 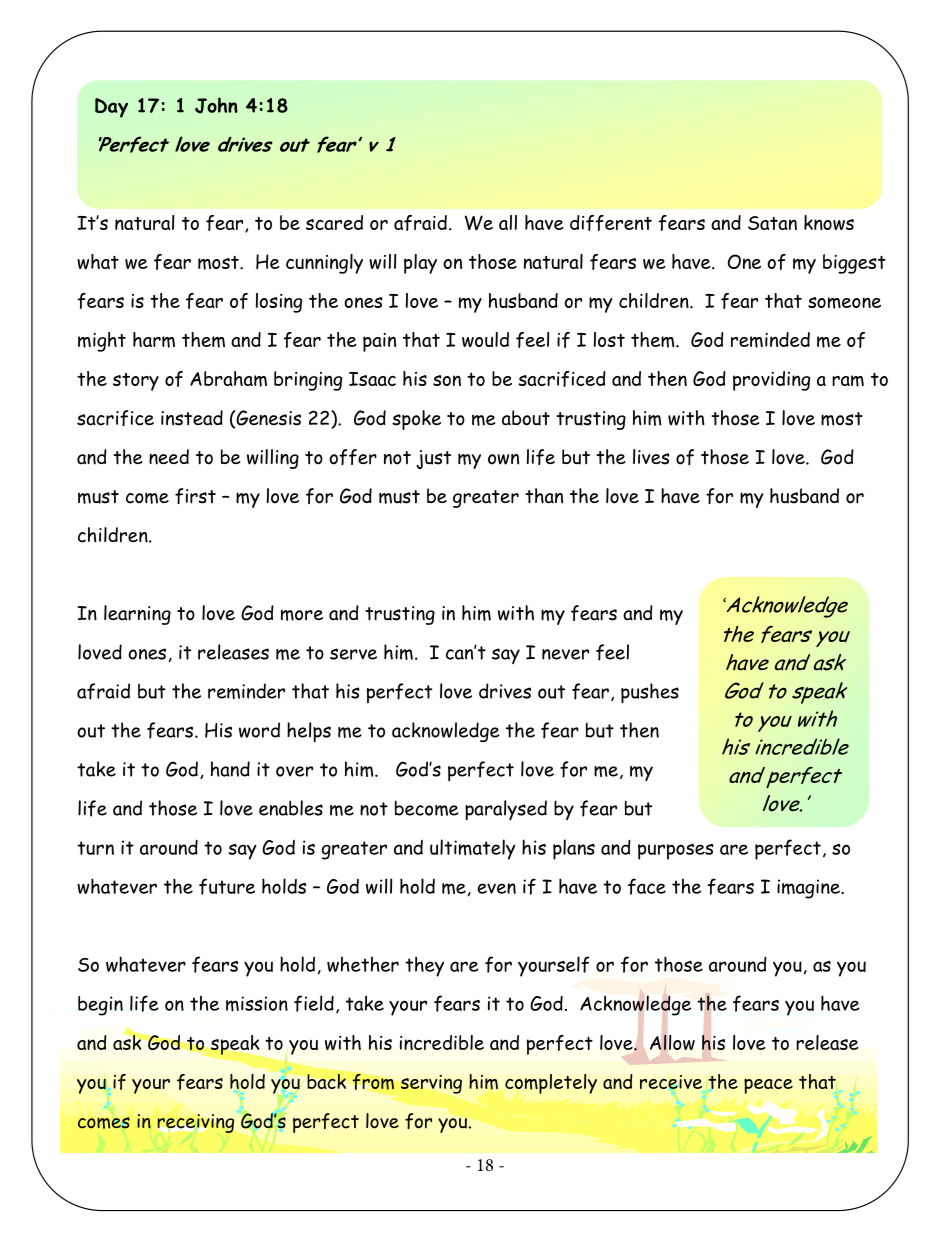 What do you see at coordinates (772, 223) in the screenshot?
I see `Satan` at bounding box center [772, 223].
